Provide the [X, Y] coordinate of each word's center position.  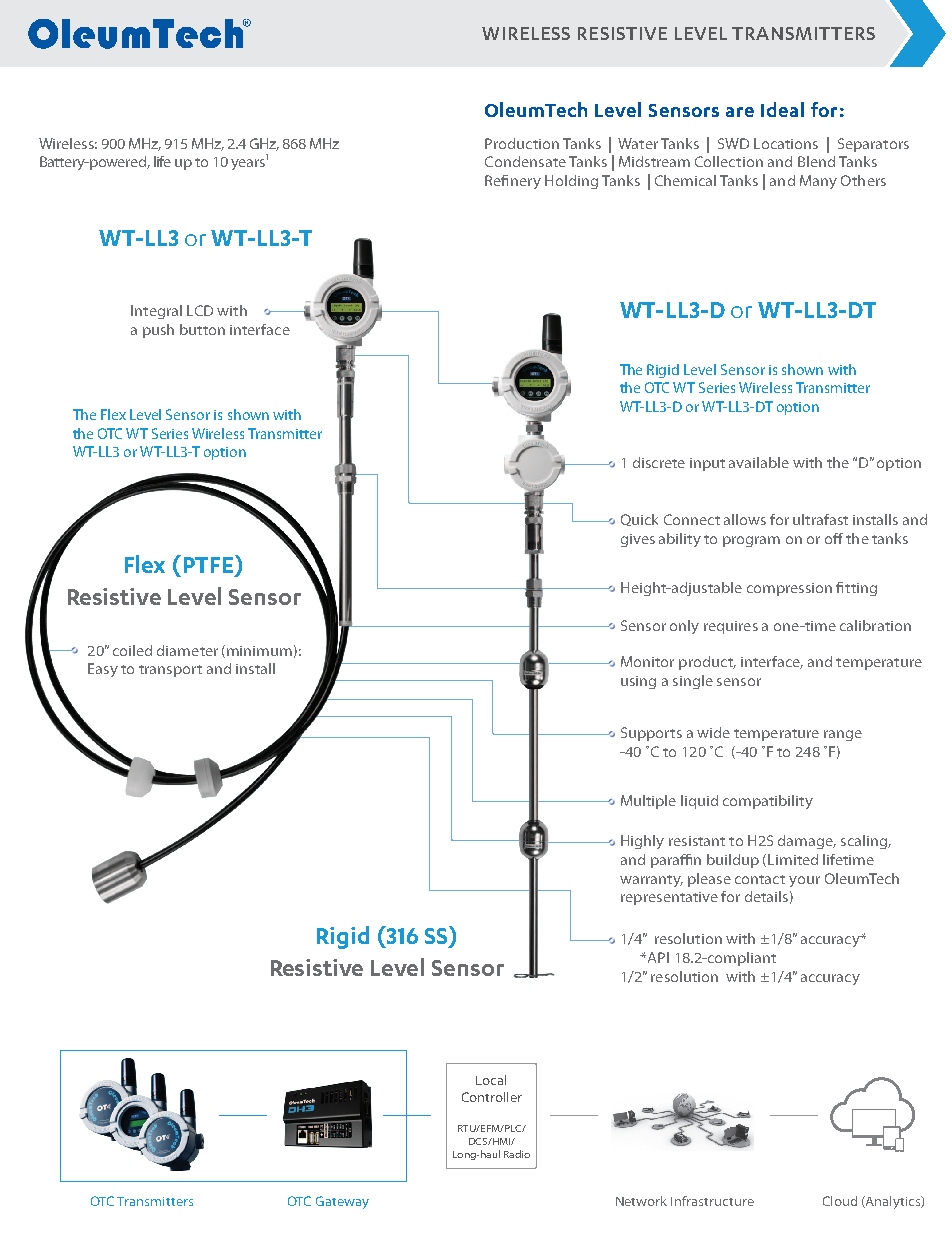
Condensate [525, 161]
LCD [200, 310]
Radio [517, 1154]
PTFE [208, 565]
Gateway [342, 1202]
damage [807, 842]
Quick [639, 520]
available [759, 462]
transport [170, 671]
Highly [642, 842]
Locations [786, 143]
